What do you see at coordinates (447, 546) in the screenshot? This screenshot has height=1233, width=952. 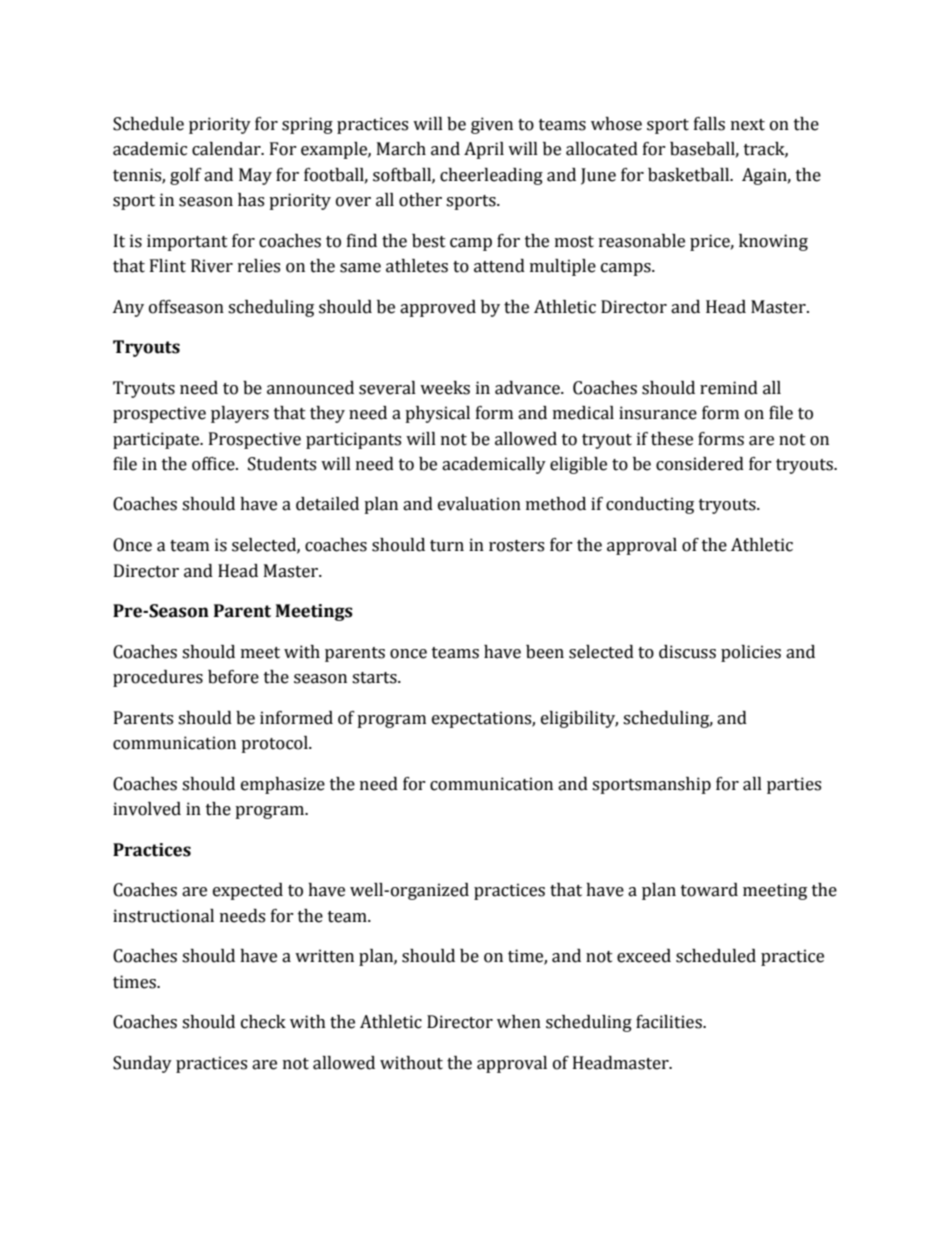 I see `turn` at bounding box center [447, 546].
